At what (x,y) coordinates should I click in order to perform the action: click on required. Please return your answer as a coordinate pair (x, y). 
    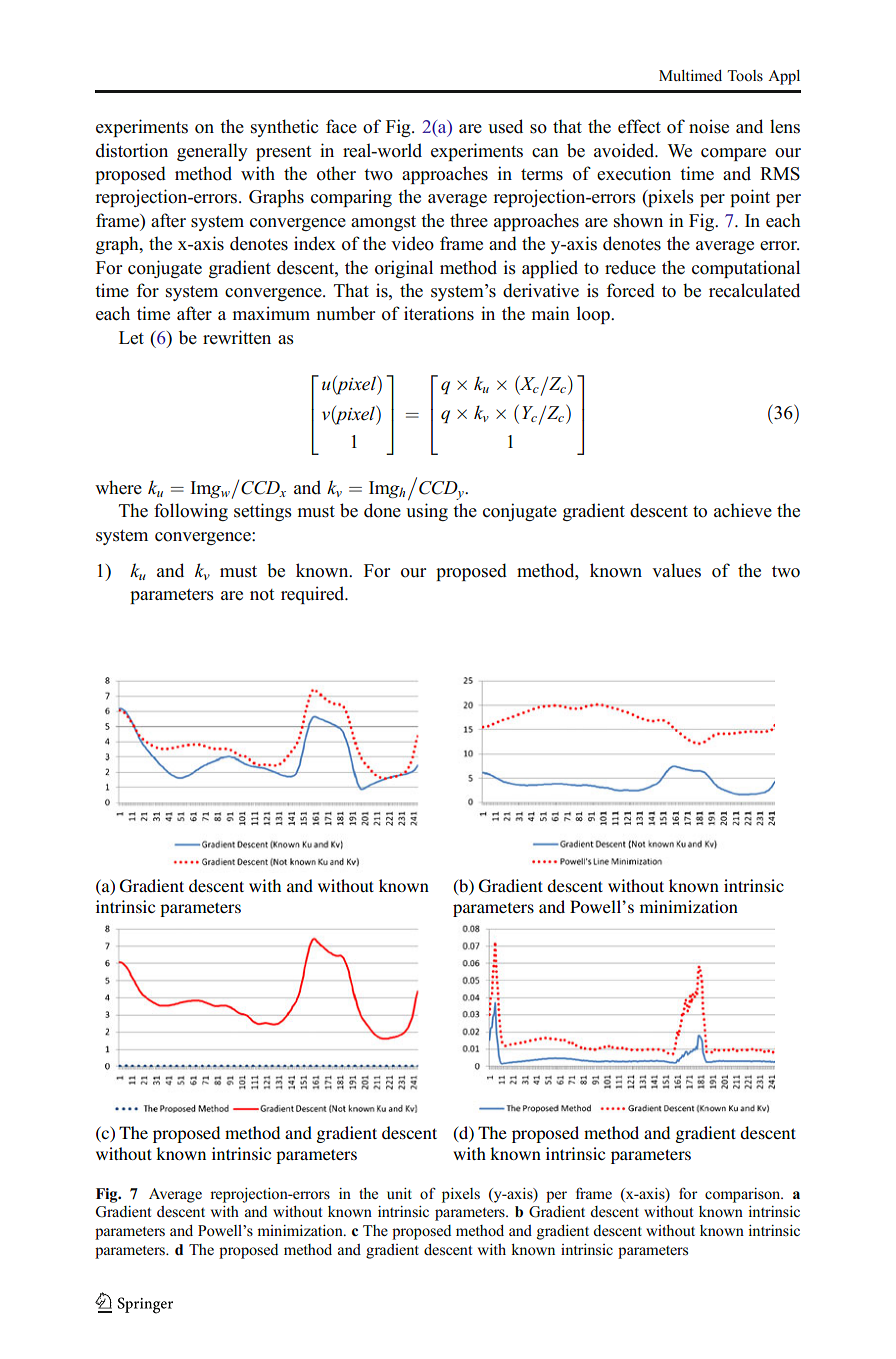
    Looking at the image, I should click on (314, 595).
